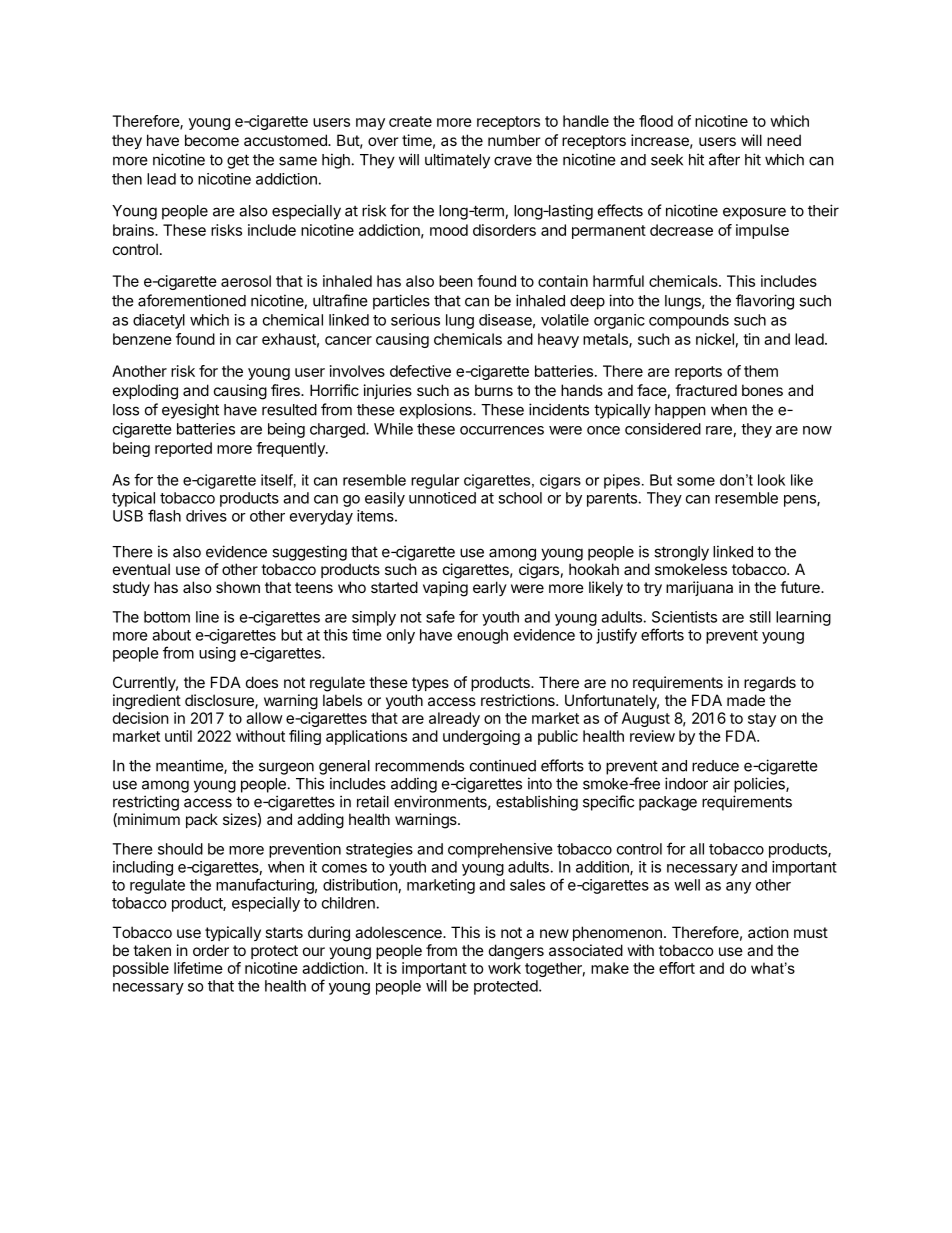 Image resolution: width=952 pixels, height=1233 pixels. I want to click on types, so click(430, 684).
